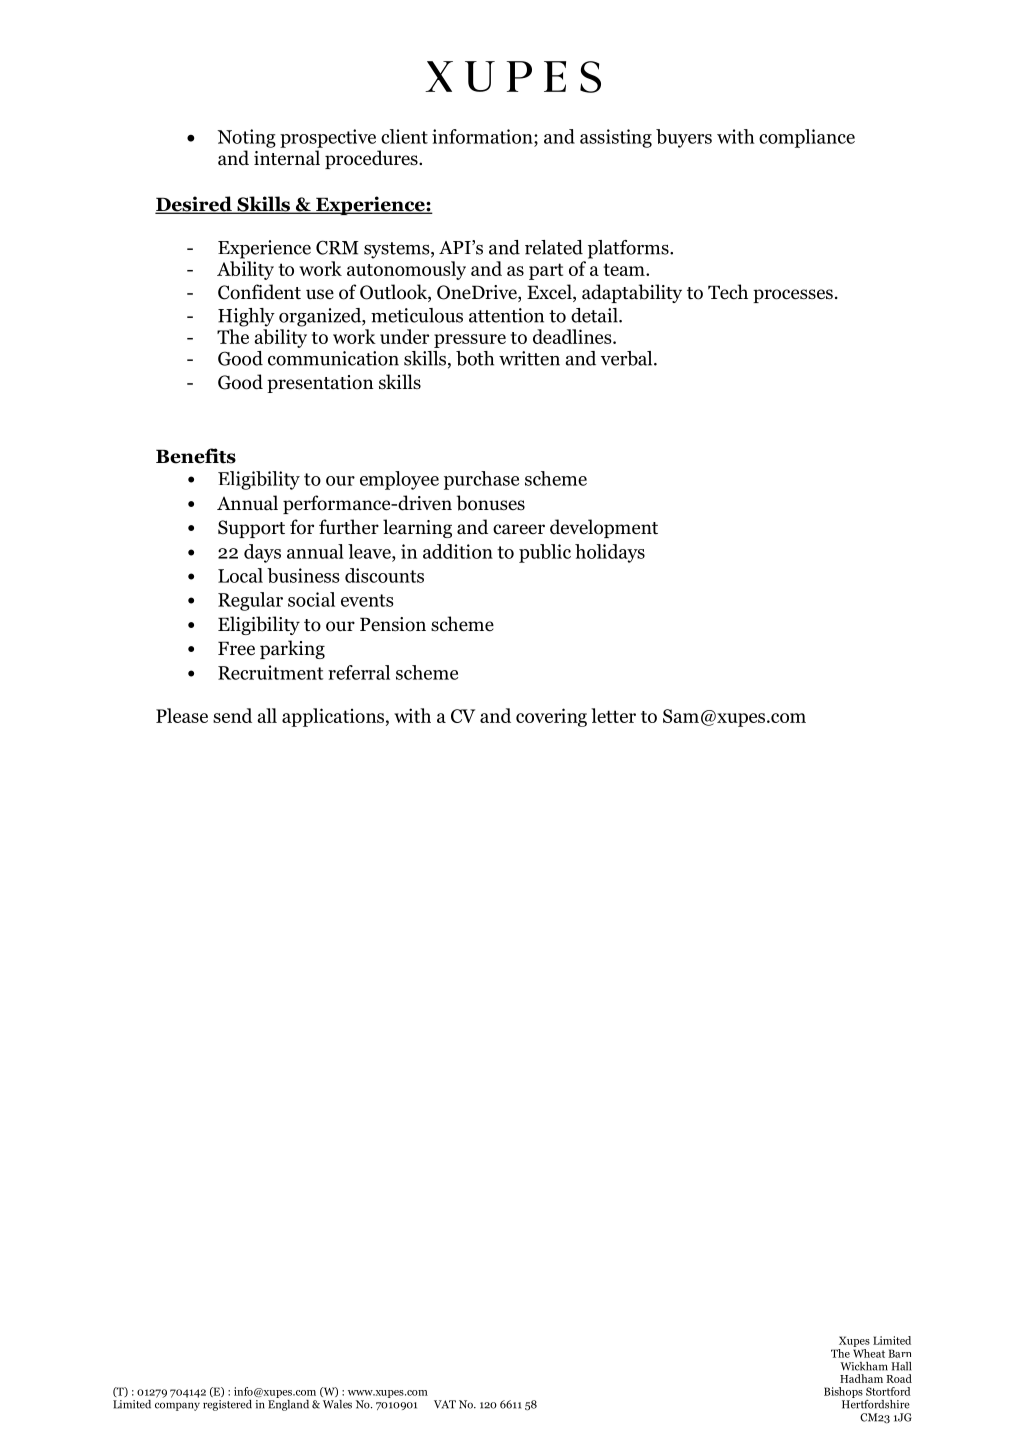 The image size is (1027, 1454). Describe the element at coordinates (232, 715) in the document. I see `send` at that location.
